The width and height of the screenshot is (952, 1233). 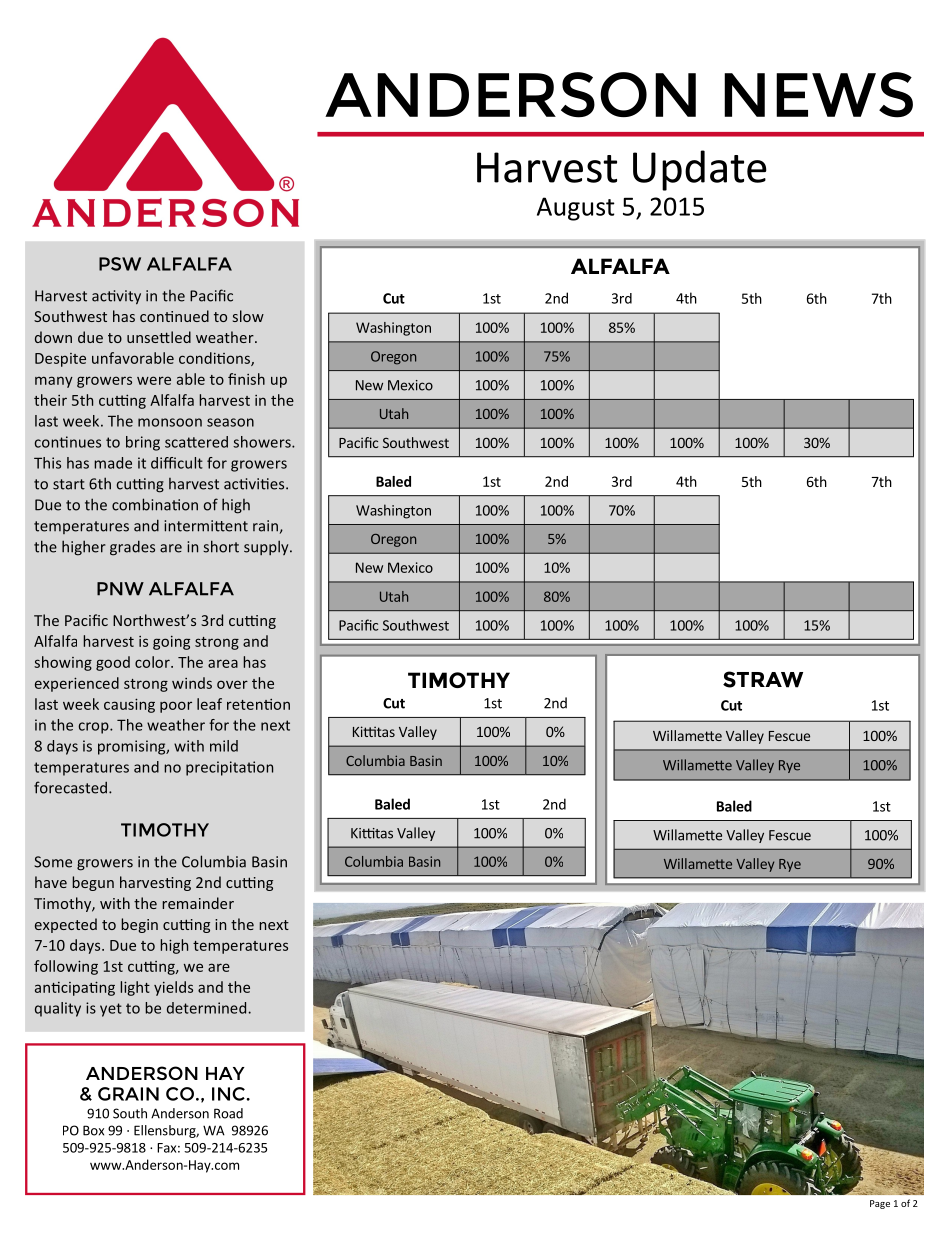 What do you see at coordinates (258, 704) in the screenshot?
I see `retention` at bounding box center [258, 704].
